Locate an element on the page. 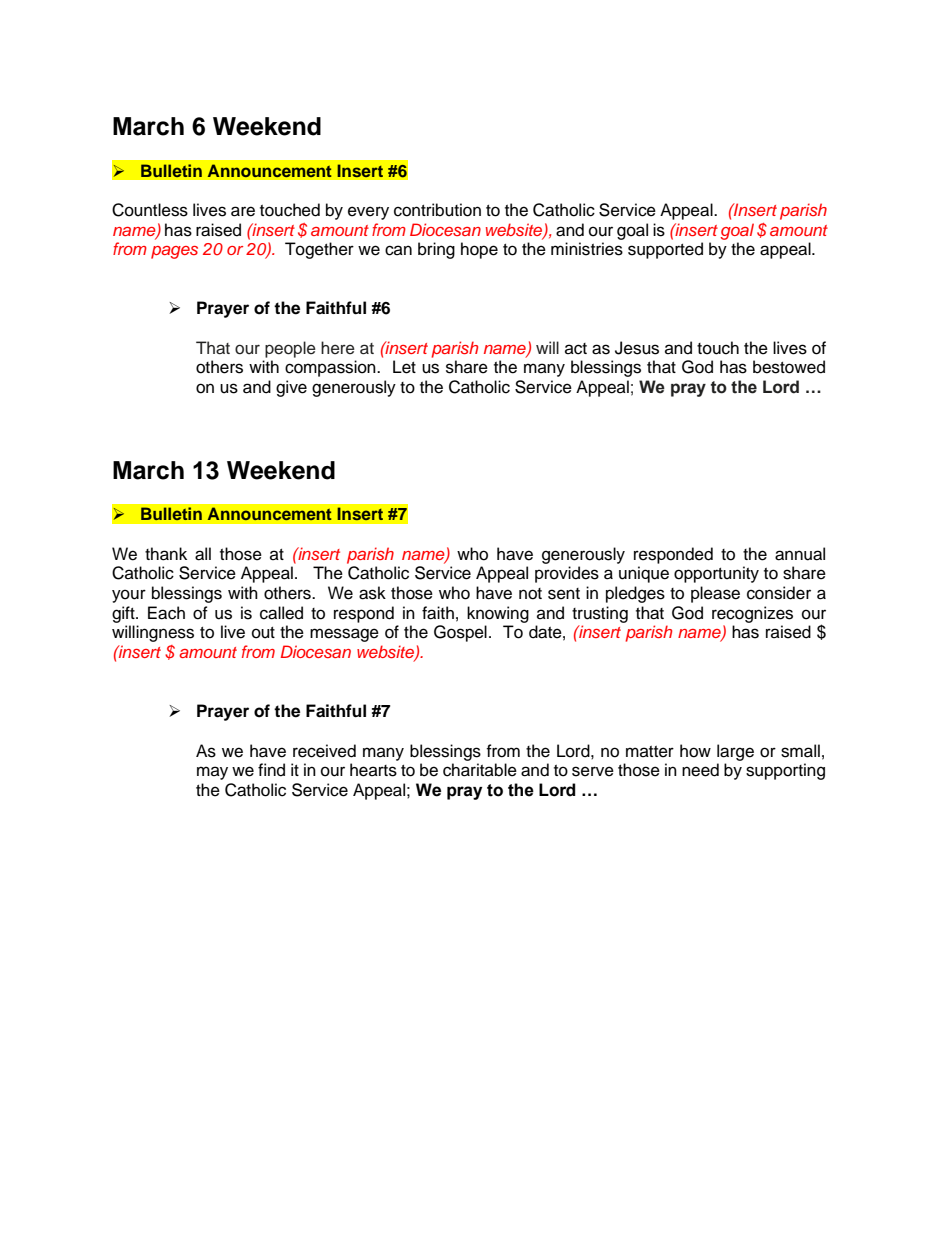 This page has width=952, height=1233. charitable is located at coordinates (480, 770).
